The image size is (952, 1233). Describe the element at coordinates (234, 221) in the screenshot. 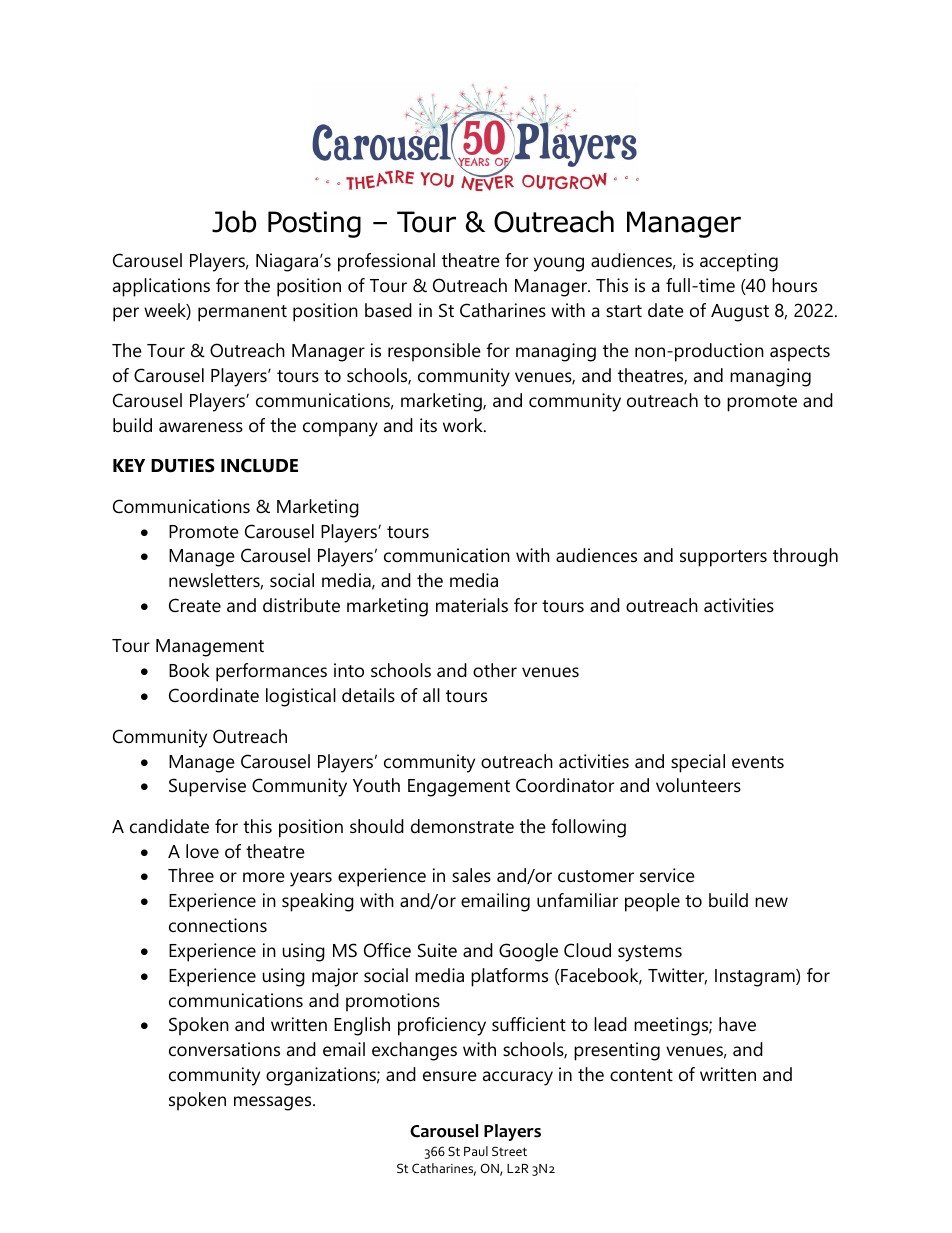

I see `Job` at that location.
